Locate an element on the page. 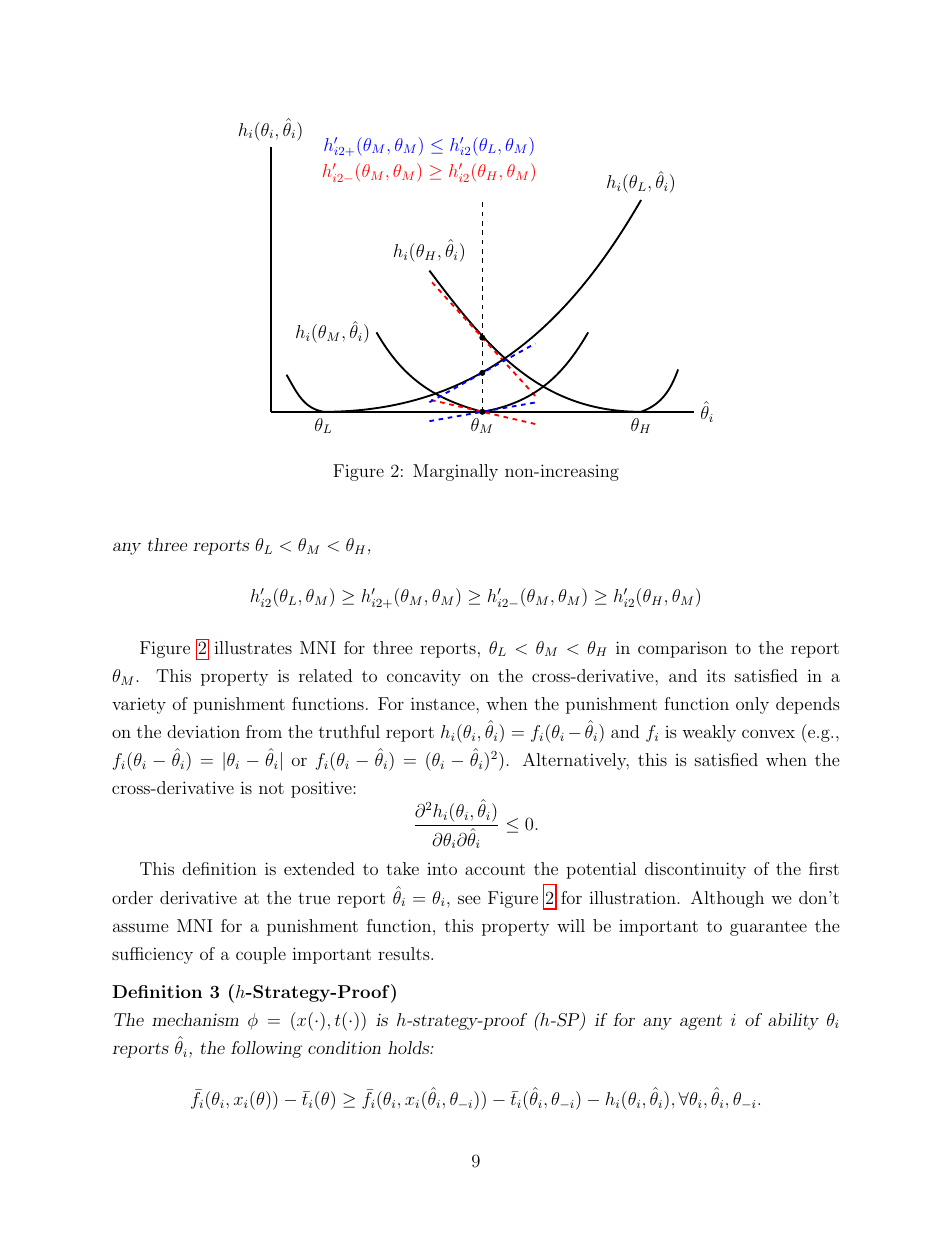 The height and width of the image is (1233, 952). Marginally is located at coordinates (455, 472).
